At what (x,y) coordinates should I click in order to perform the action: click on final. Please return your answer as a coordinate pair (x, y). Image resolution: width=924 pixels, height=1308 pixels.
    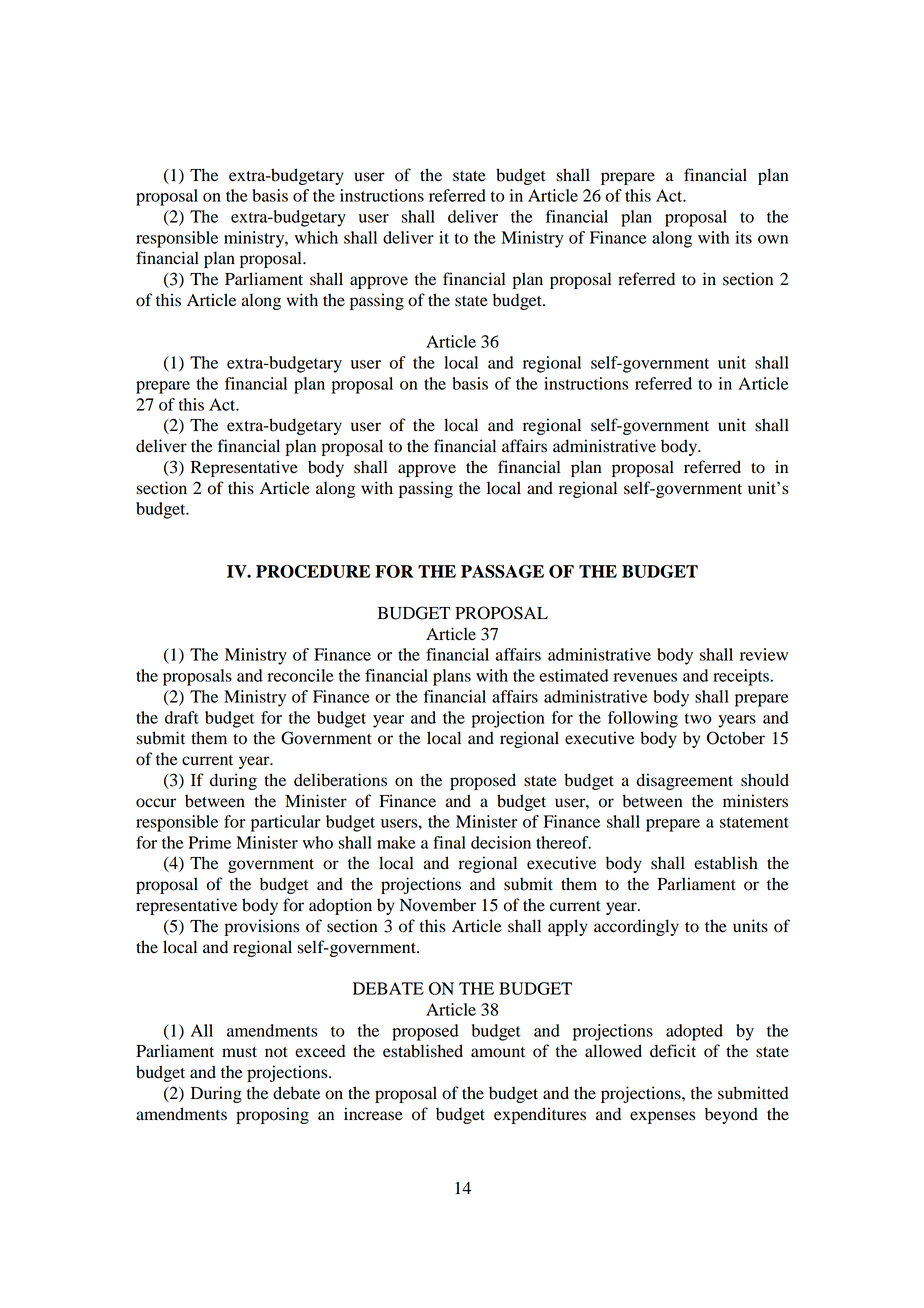
    Looking at the image, I should click on (449, 842).
